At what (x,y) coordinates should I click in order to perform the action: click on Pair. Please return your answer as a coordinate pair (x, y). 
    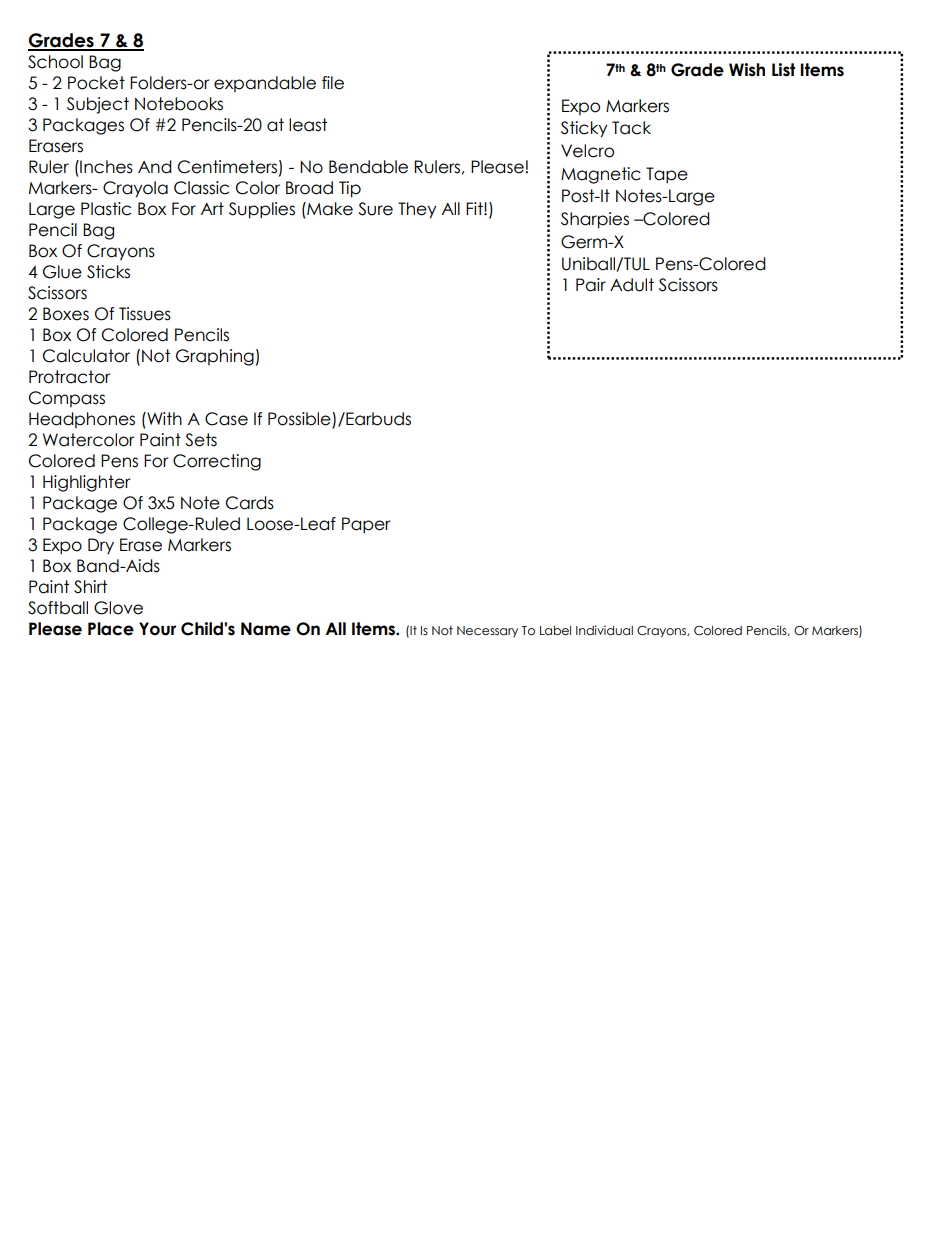
    Looking at the image, I should click on (591, 285).
